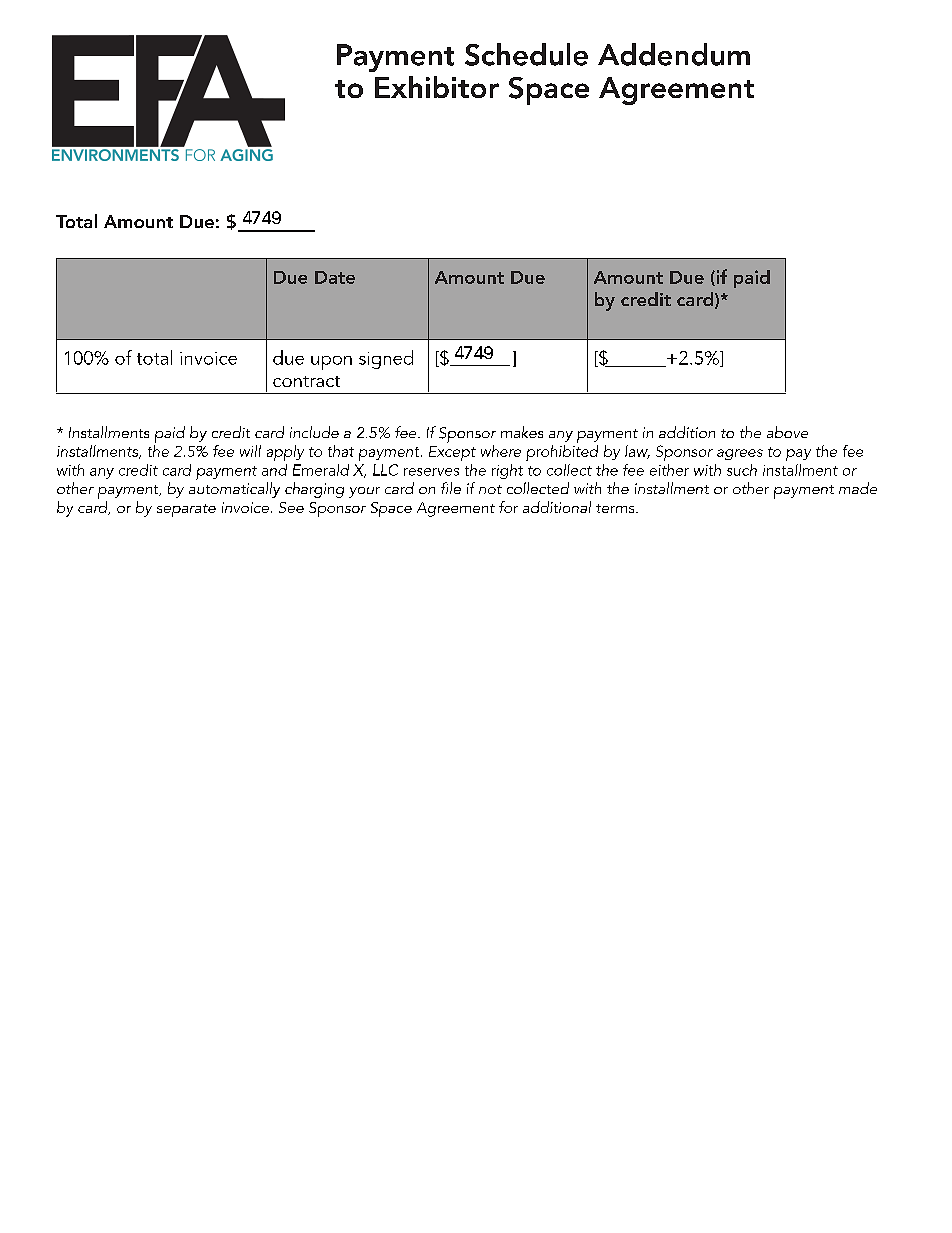 Image resolution: width=952 pixels, height=1233 pixels. Describe the element at coordinates (674, 54) in the page. I see `Addendum` at that location.
